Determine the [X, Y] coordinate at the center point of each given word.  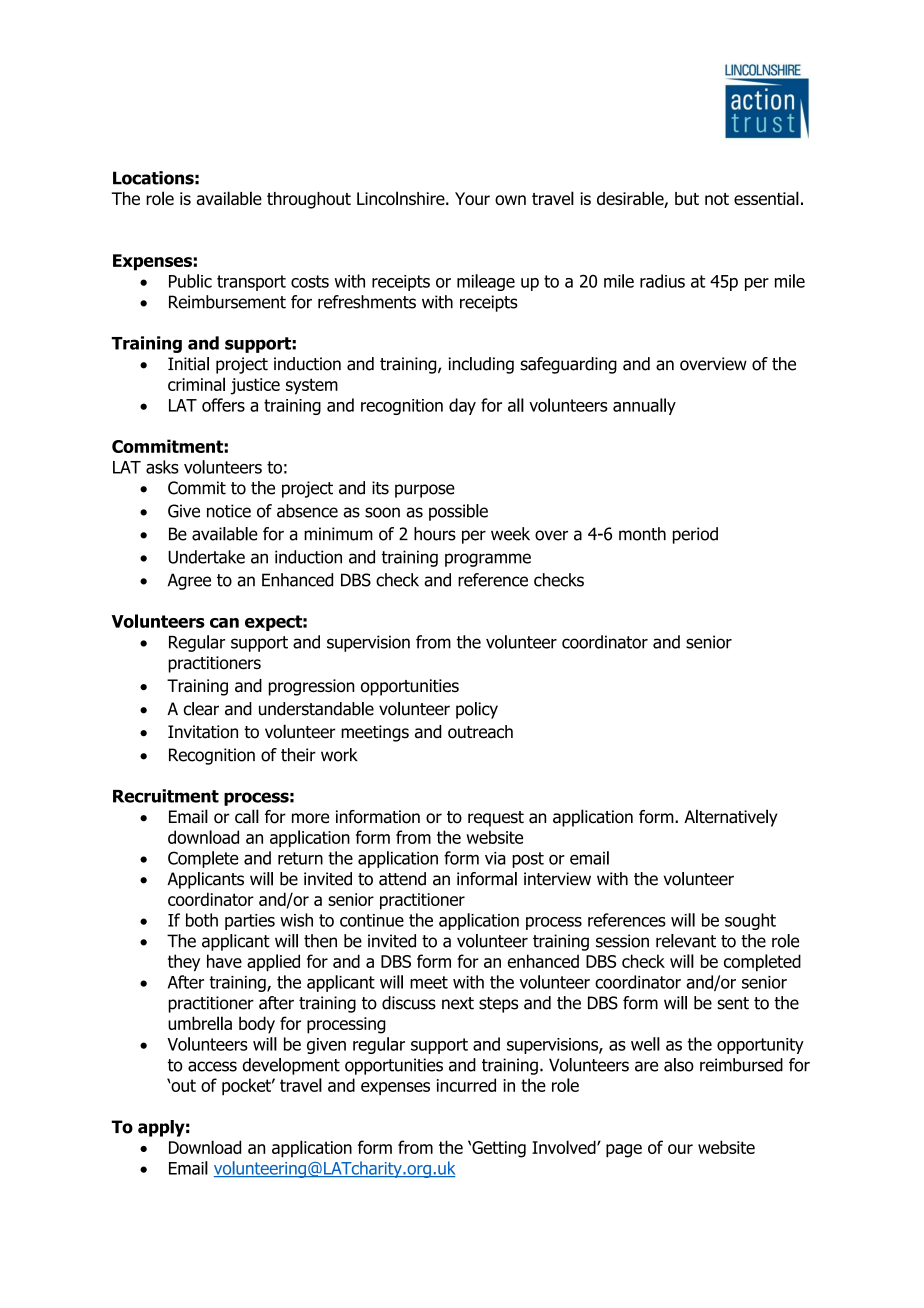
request [496, 819]
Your [472, 198]
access [212, 1066]
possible [458, 512]
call [247, 816]
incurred [466, 1085]
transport [251, 283]
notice [229, 511]
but [687, 198]
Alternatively [730, 818]
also [679, 1065]
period [695, 535]
